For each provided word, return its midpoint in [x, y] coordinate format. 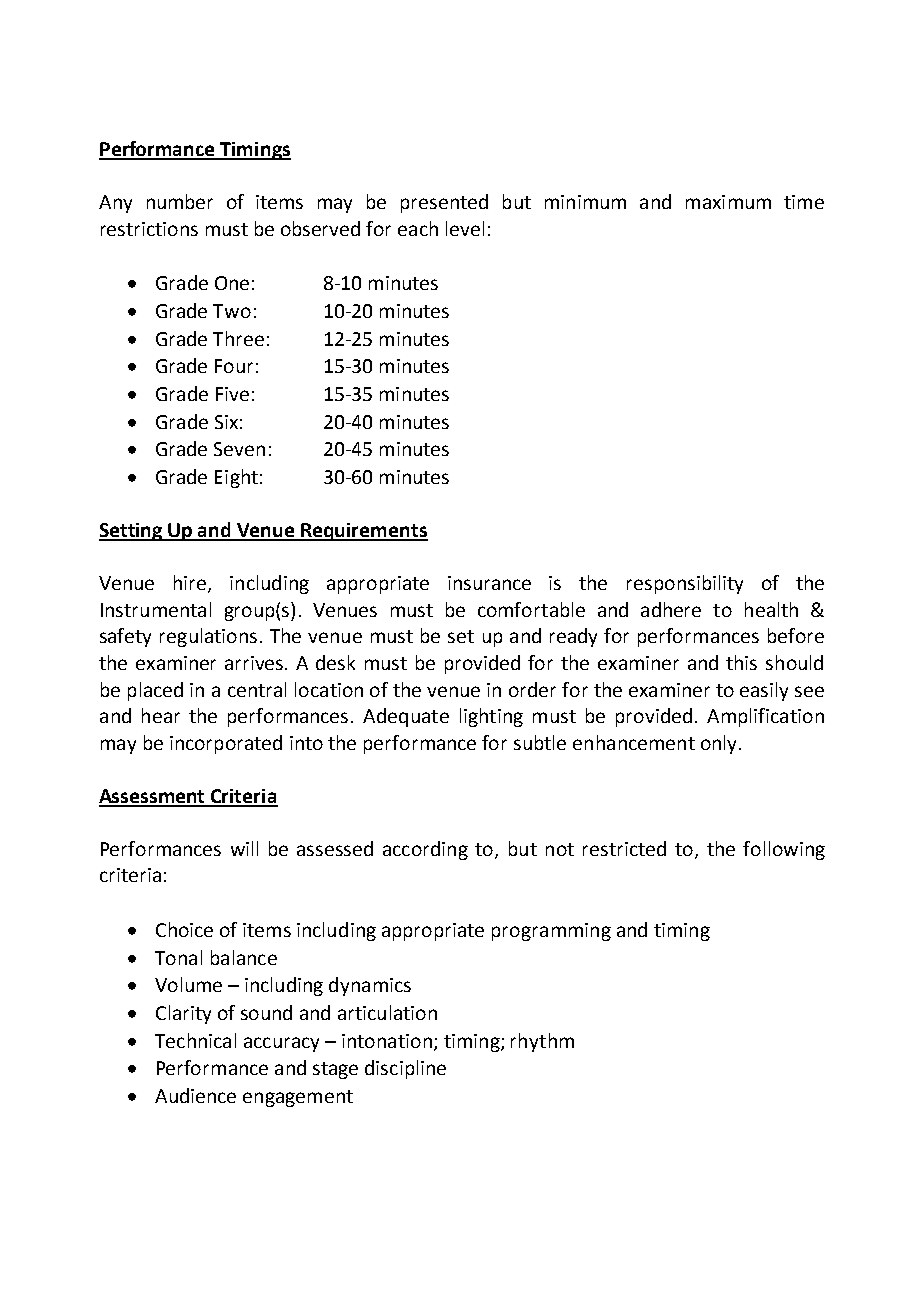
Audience [195, 1095]
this [741, 662]
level [465, 228]
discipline [405, 1069]
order [532, 689]
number [180, 201]
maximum [728, 202]
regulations [208, 637]
